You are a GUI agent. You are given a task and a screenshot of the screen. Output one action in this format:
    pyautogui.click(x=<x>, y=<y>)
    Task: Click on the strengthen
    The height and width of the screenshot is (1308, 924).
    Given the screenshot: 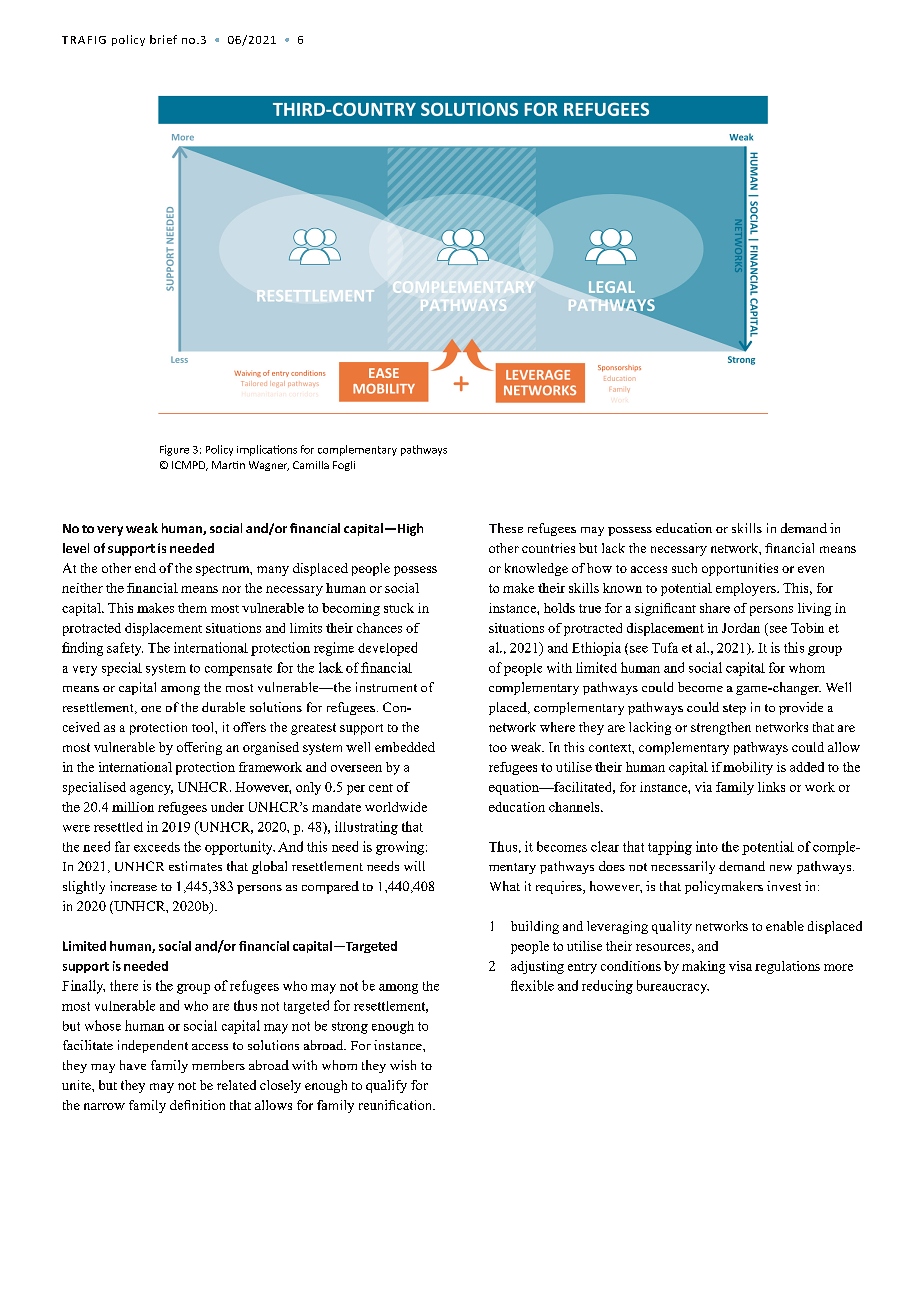 What is the action you would take?
    pyautogui.click(x=721, y=728)
